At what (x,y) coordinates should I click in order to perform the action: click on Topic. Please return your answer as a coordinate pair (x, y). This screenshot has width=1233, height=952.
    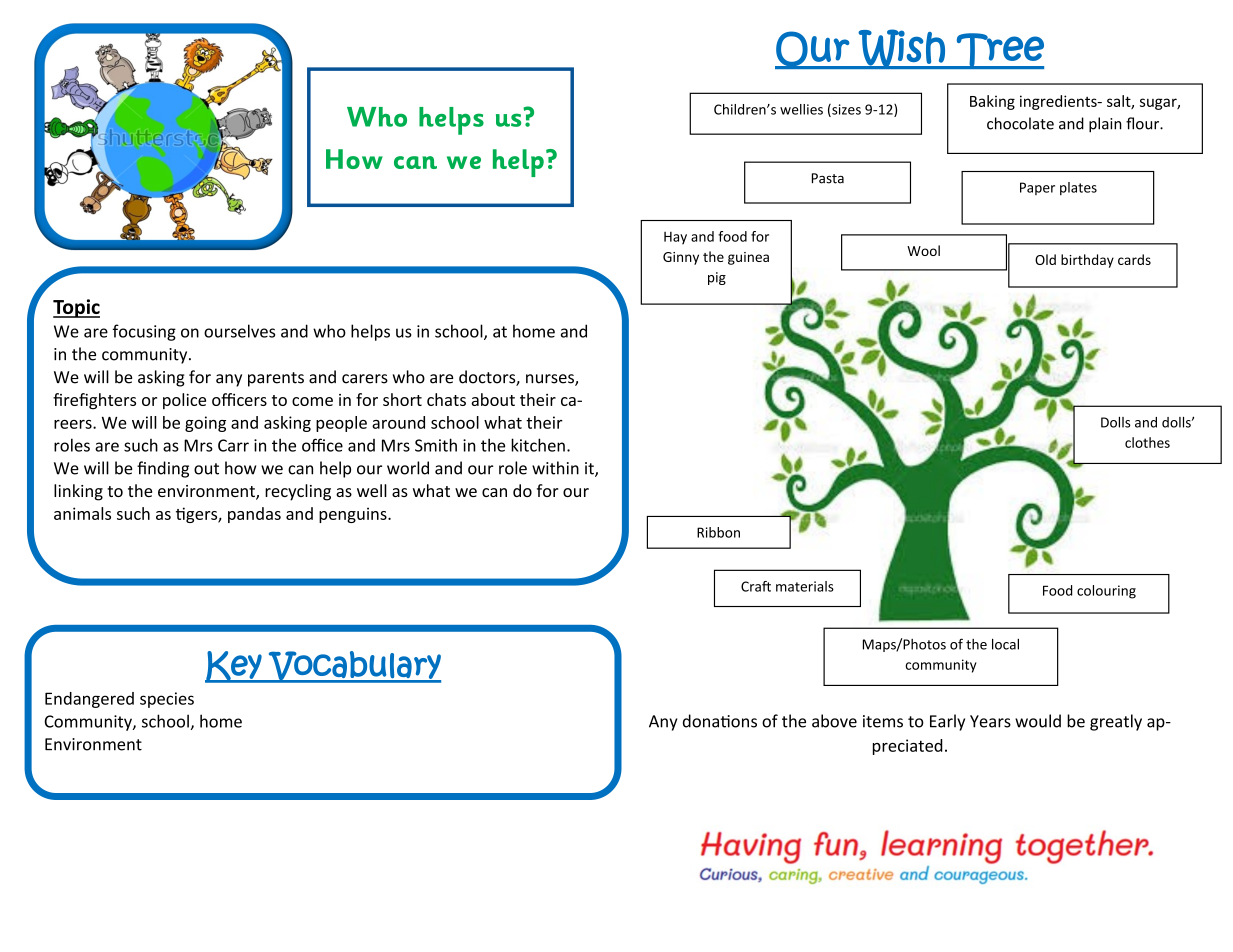
    Looking at the image, I should click on (76, 308).
